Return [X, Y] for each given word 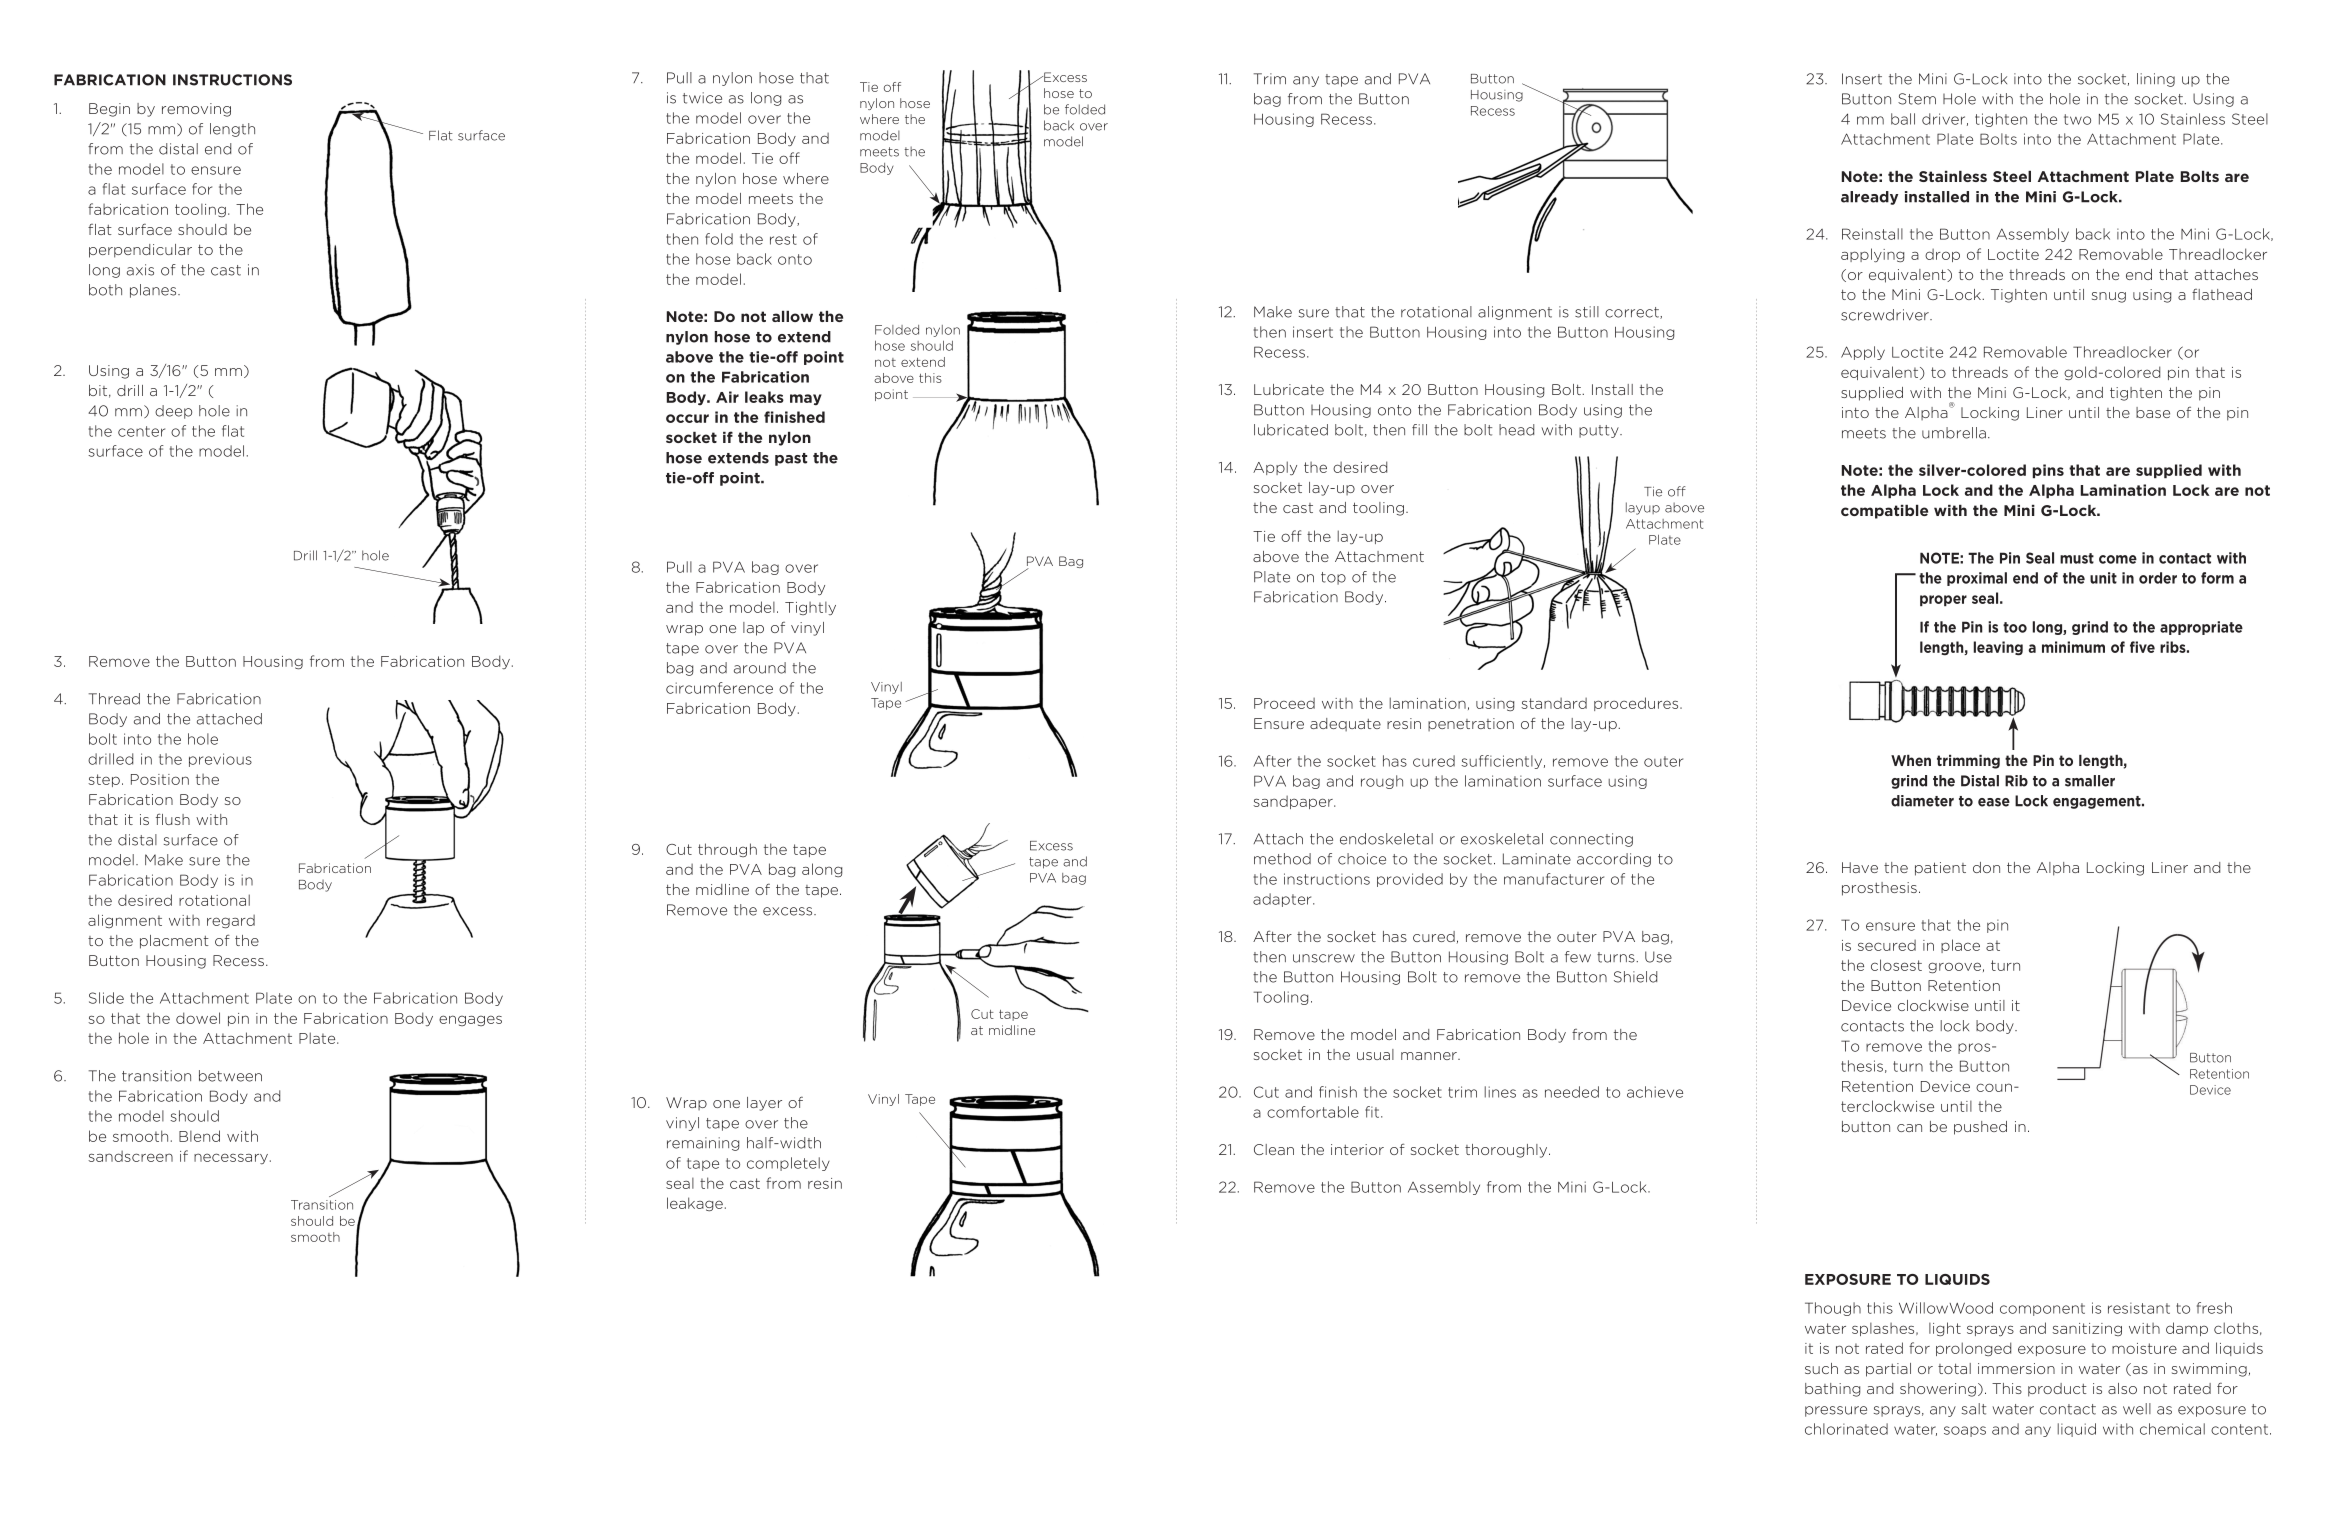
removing [196, 110]
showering [1938, 1390]
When [1911, 760]
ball [1903, 119]
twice [702, 98]
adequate [1345, 724]
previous [220, 760]
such [1821, 1368]
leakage [695, 1204]
